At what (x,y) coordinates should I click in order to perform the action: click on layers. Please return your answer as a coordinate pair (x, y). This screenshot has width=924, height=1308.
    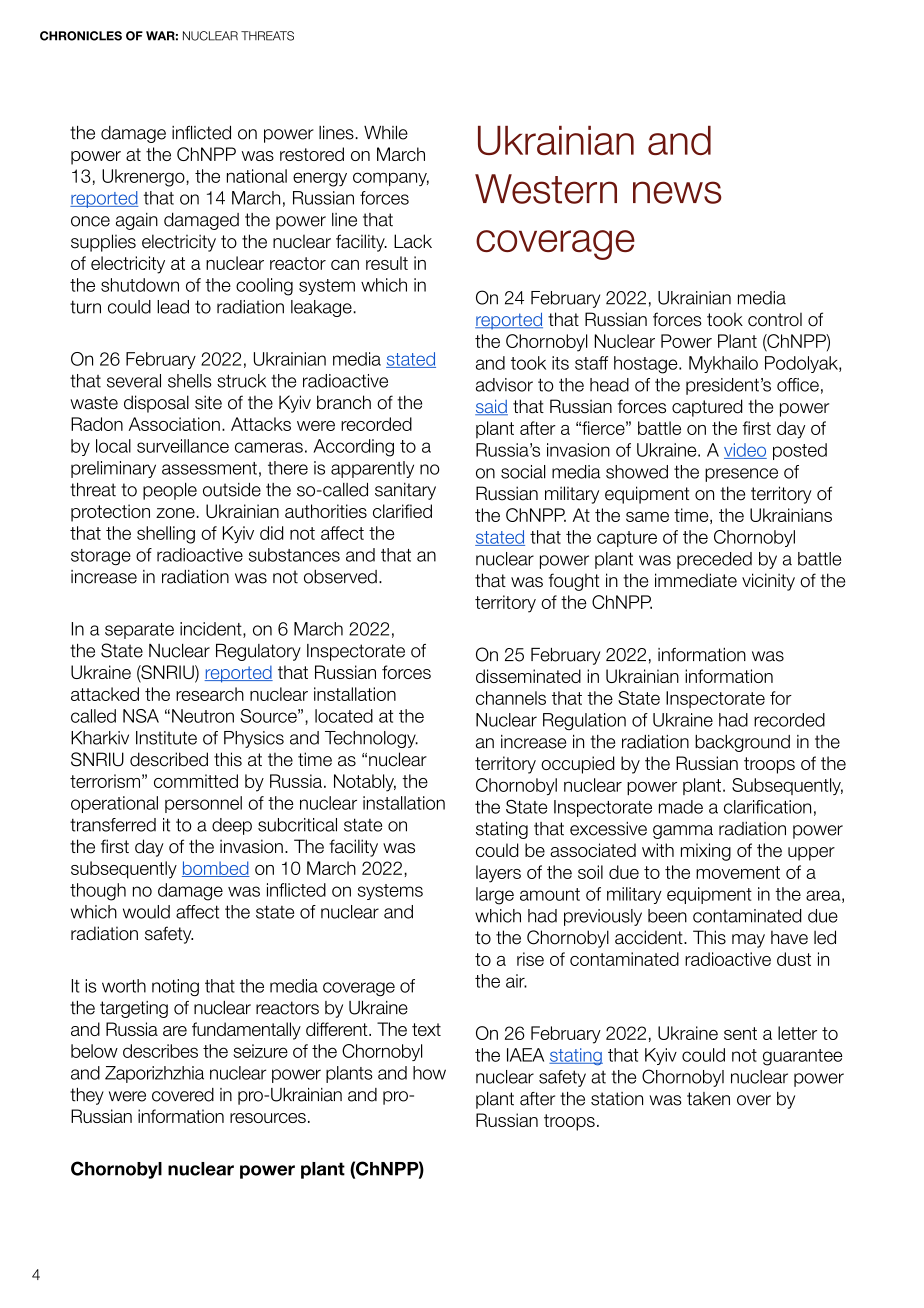
    Looking at the image, I should click on (498, 874).
